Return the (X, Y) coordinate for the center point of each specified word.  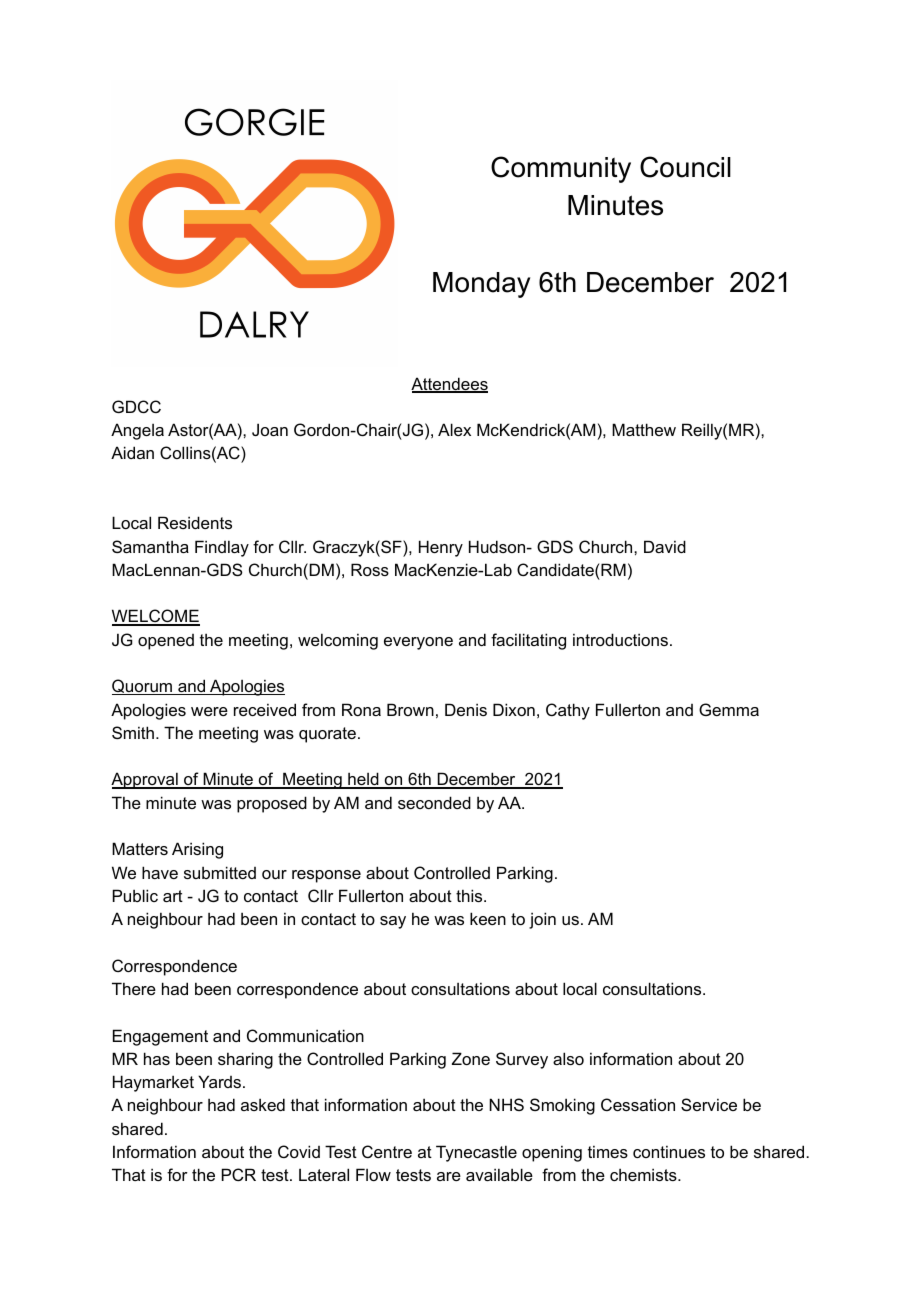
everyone (418, 643)
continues (669, 1151)
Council (685, 167)
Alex (454, 429)
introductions (620, 639)
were (209, 711)
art (173, 896)
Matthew (644, 429)
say (393, 922)
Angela (137, 431)
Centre (387, 1151)
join (542, 920)
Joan (270, 429)
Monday (481, 285)
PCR (239, 1174)
